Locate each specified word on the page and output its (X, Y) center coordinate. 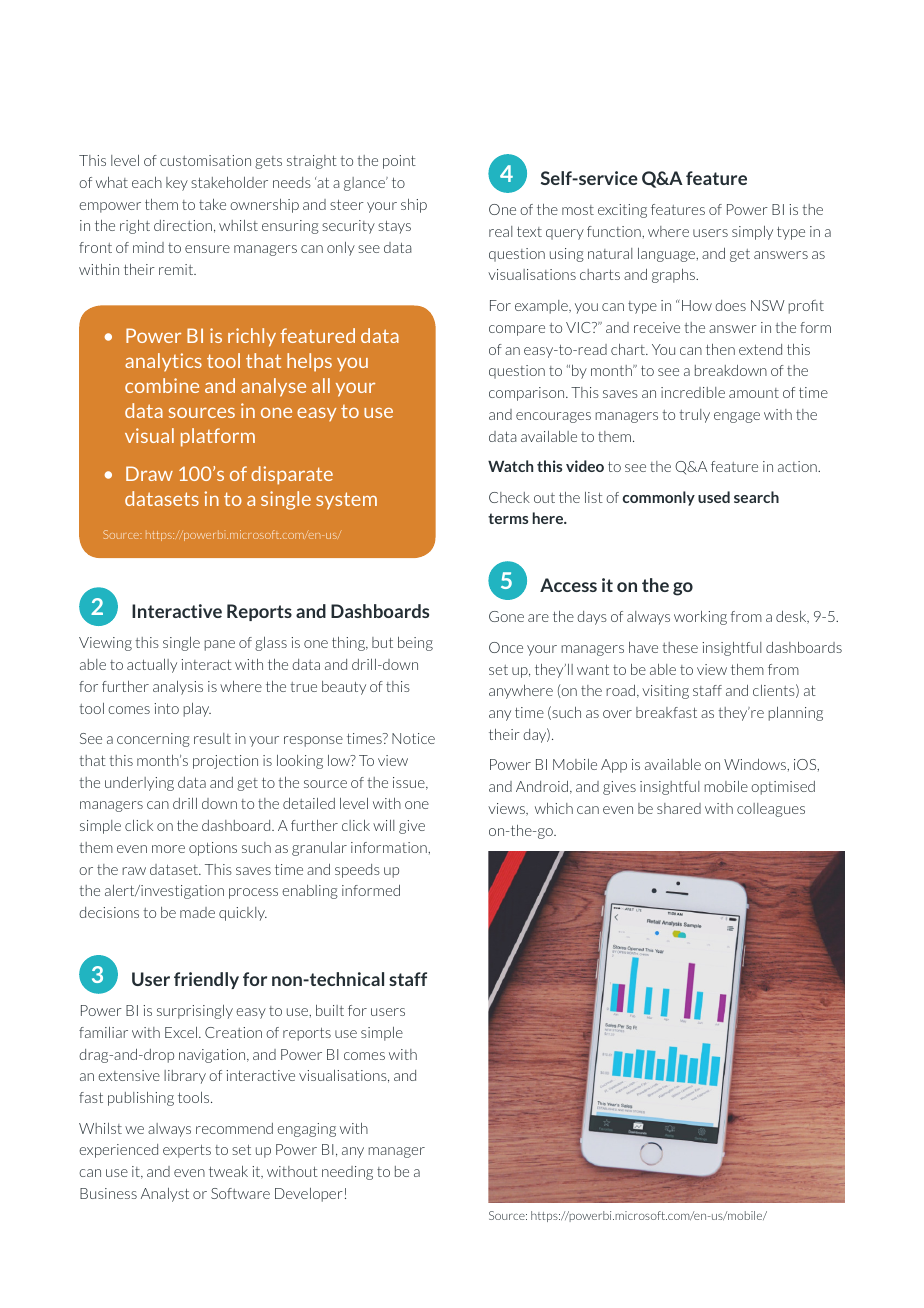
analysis (178, 688)
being (415, 644)
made (197, 912)
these (680, 647)
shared (679, 808)
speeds (357, 871)
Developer (309, 1195)
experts (187, 1151)
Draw (149, 473)
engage (737, 417)
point (399, 162)
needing (347, 1173)
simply (752, 233)
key (177, 184)
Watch (510, 466)
